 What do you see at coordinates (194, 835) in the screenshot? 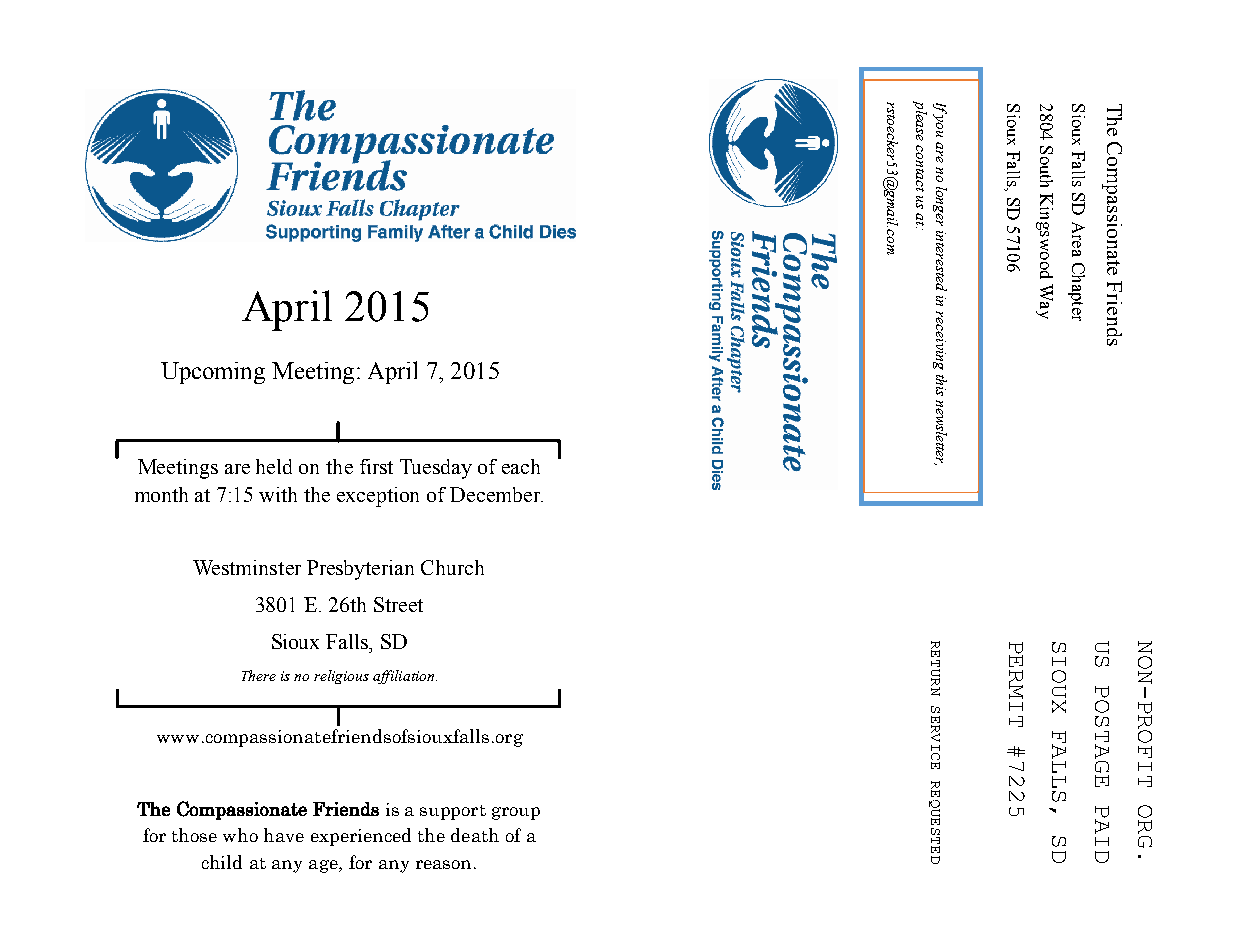
I see `those` at bounding box center [194, 835].
